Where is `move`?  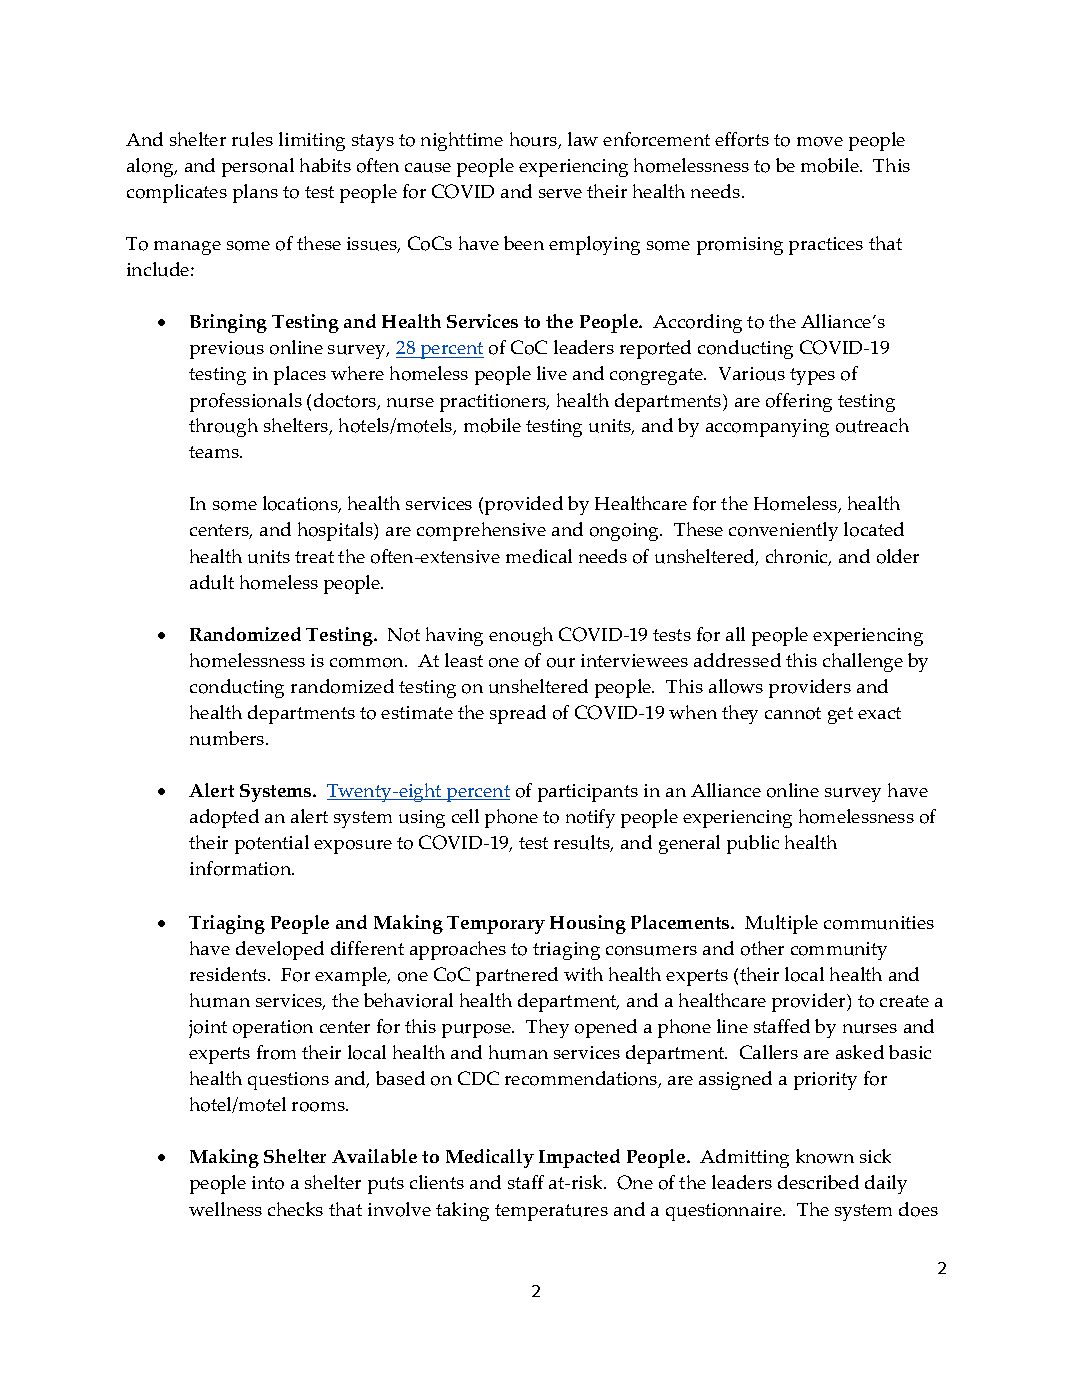
move is located at coordinates (820, 142).
